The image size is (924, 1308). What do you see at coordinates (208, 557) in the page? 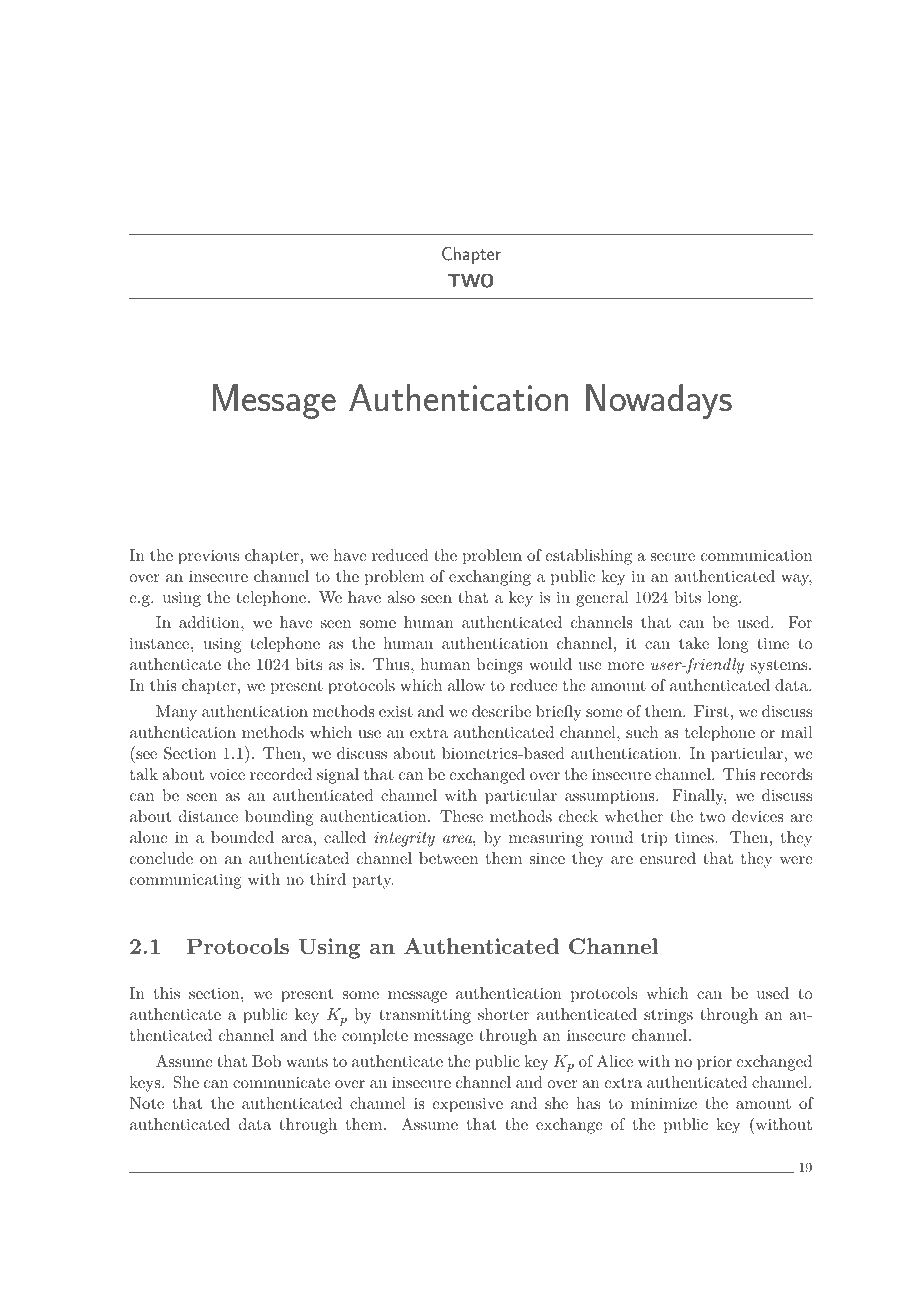
I see `previous` at bounding box center [208, 557].
